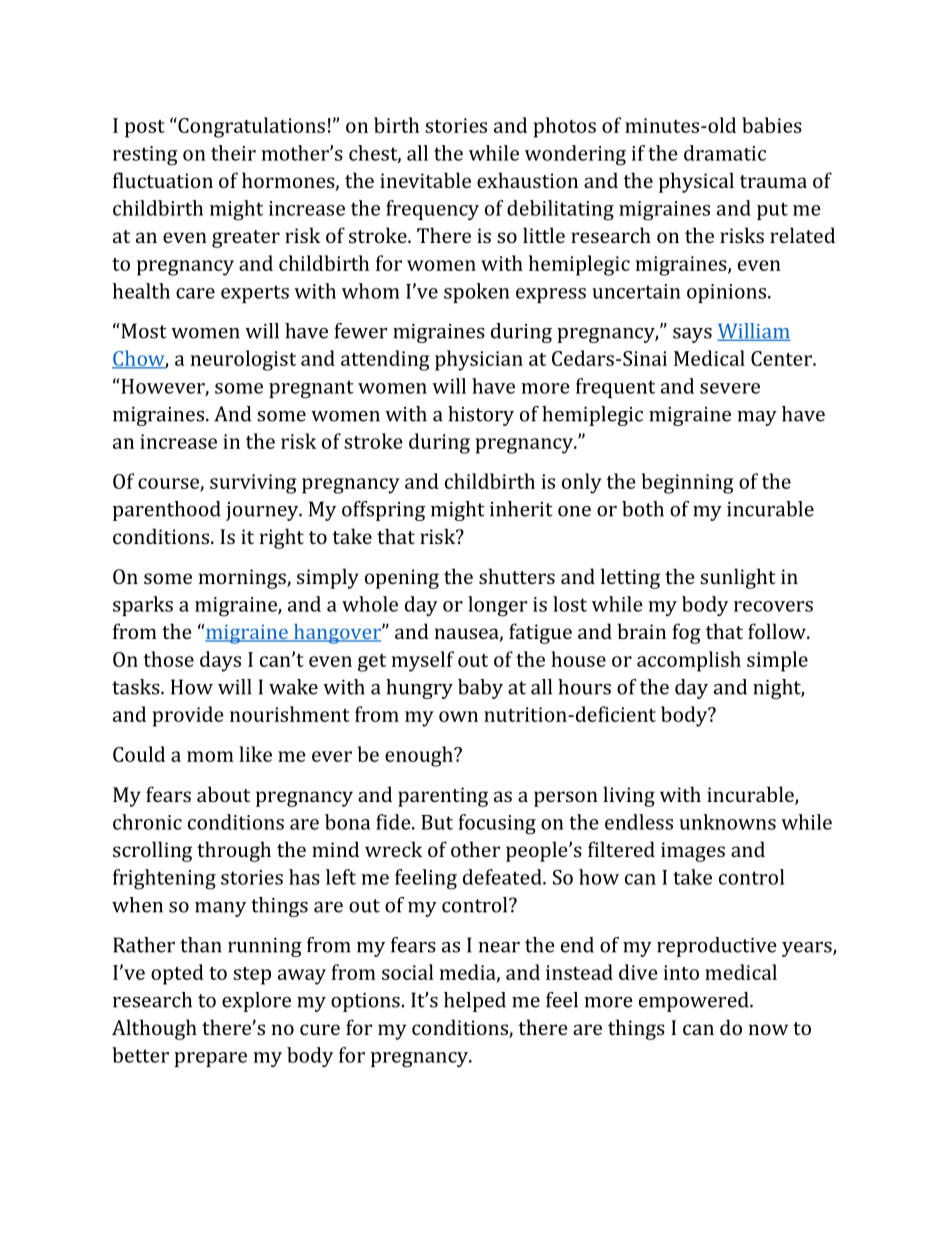  Describe the element at coordinates (243, 579) in the page. I see `mornings` at that location.
